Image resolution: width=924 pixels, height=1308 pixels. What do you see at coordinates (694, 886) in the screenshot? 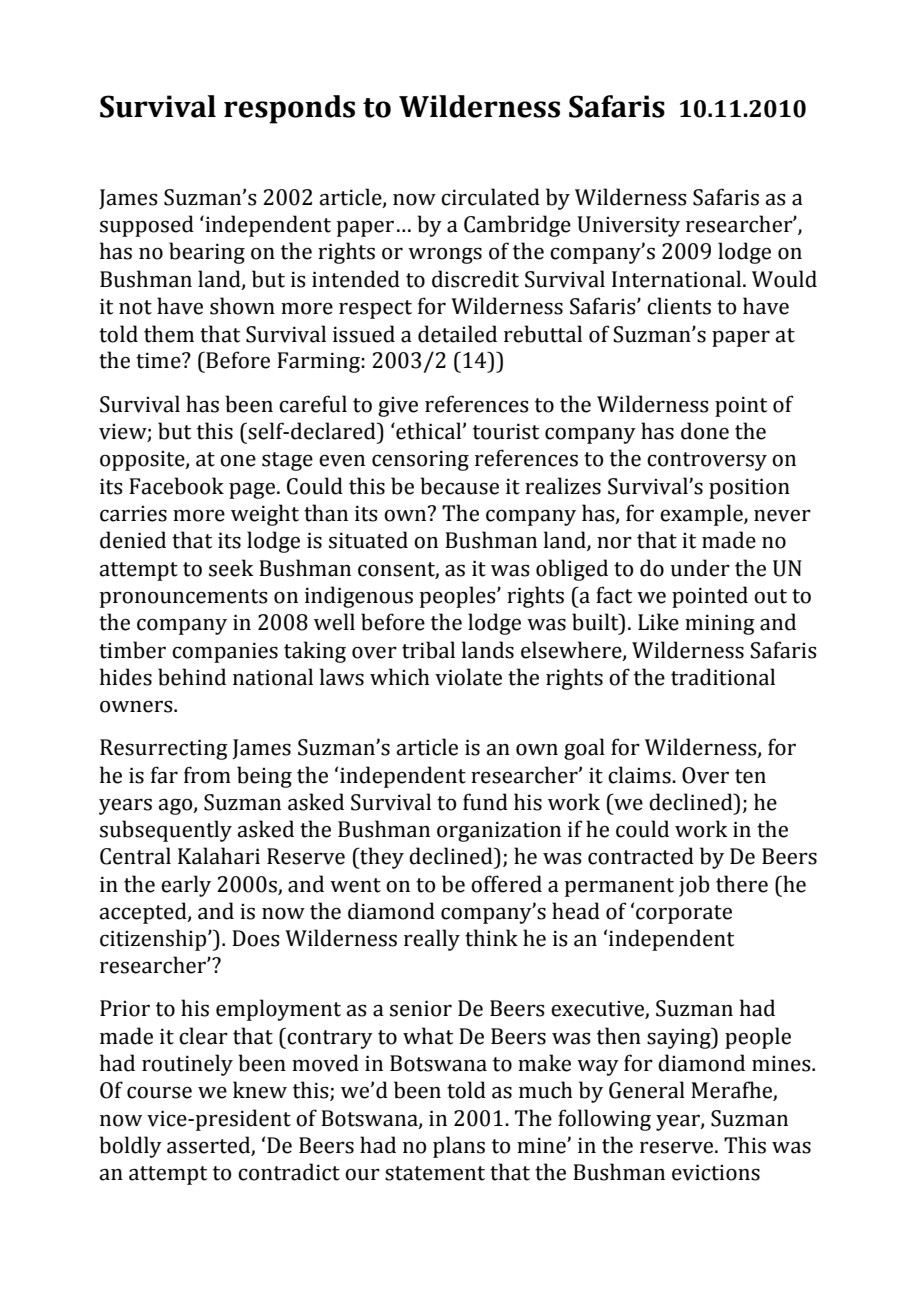
I see `job` at bounding box center [694, 886].
